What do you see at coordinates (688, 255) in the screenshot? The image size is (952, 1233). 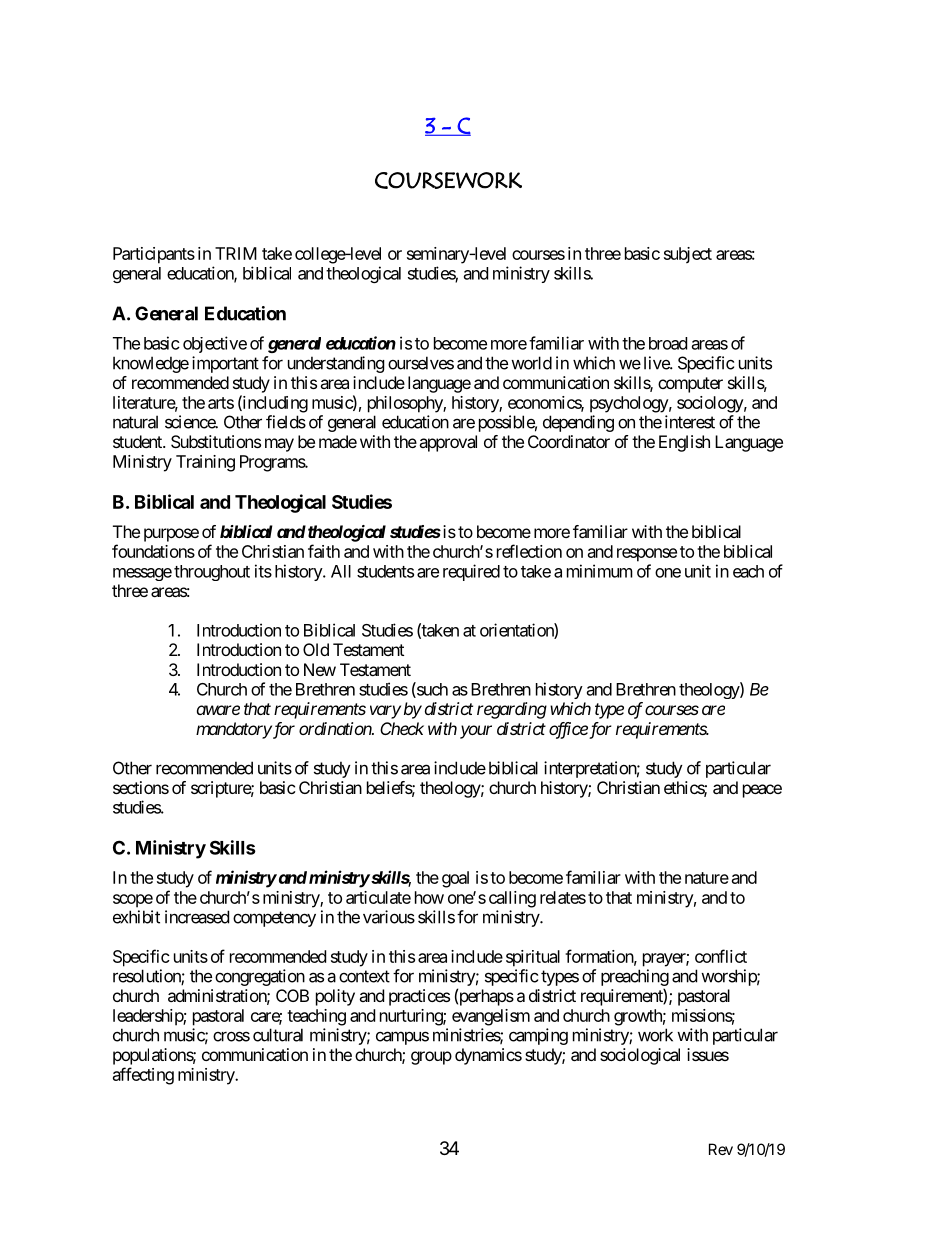 I see `subject` at bounding box center [688, 255].
